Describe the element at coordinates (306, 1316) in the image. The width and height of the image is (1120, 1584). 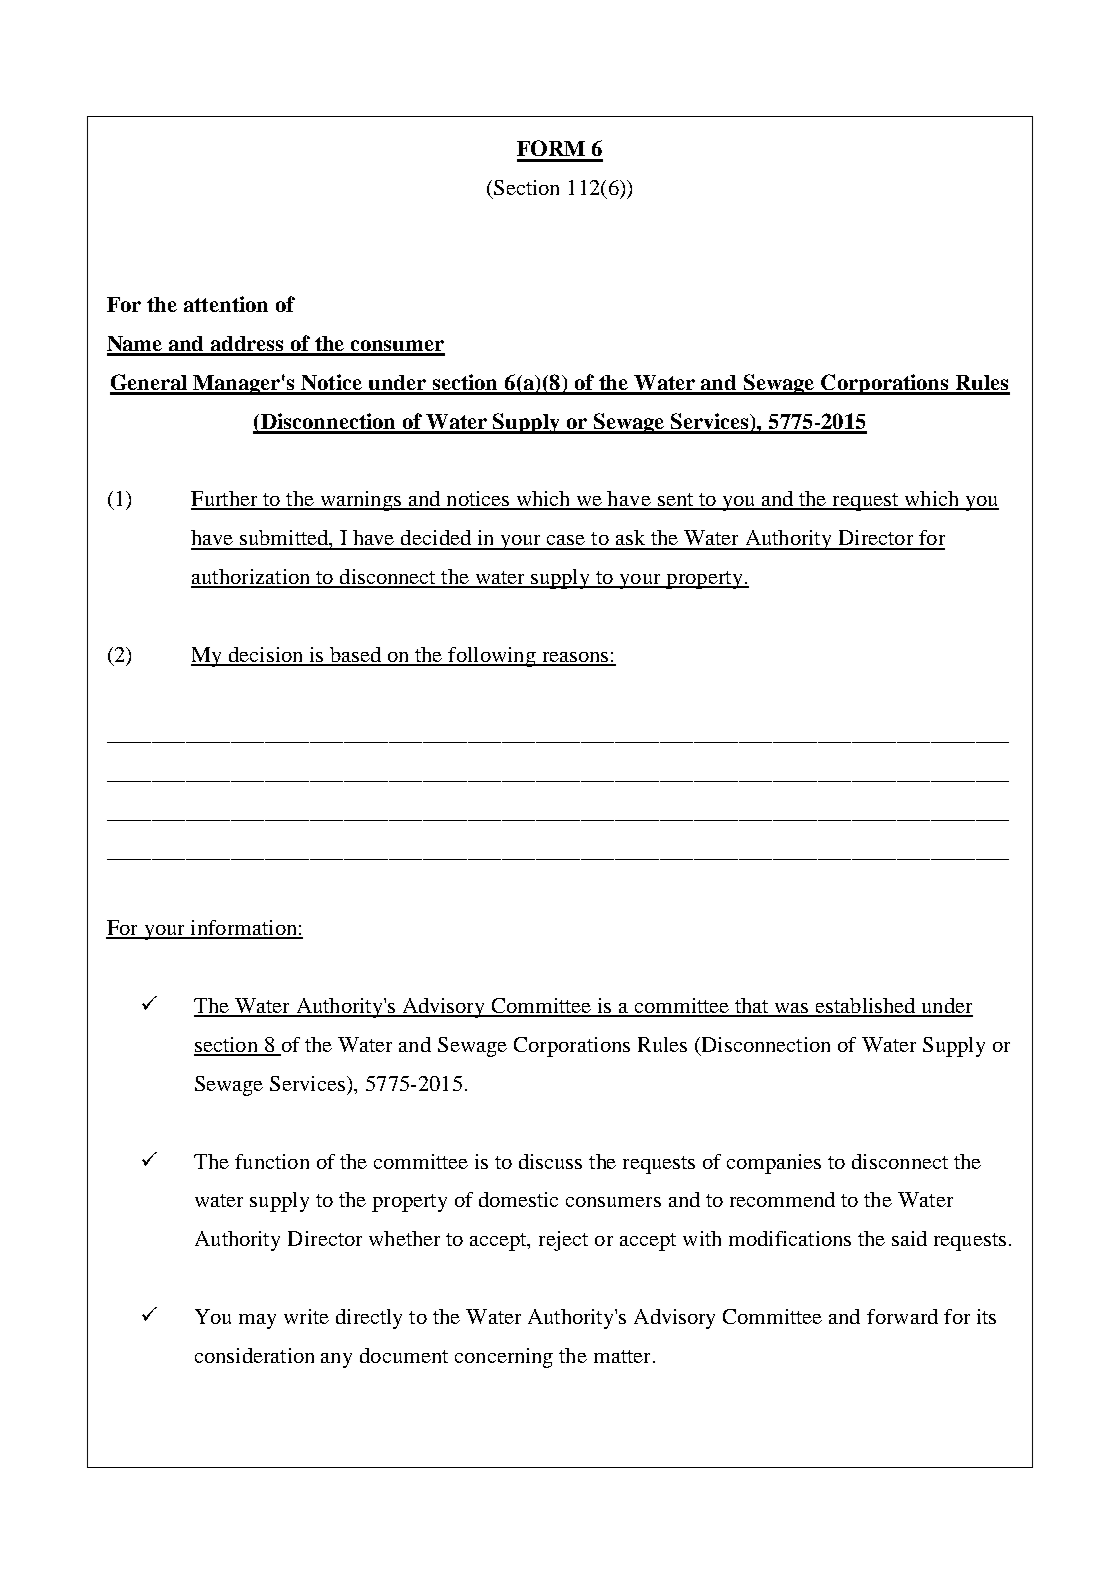
I see `write` at that location.
